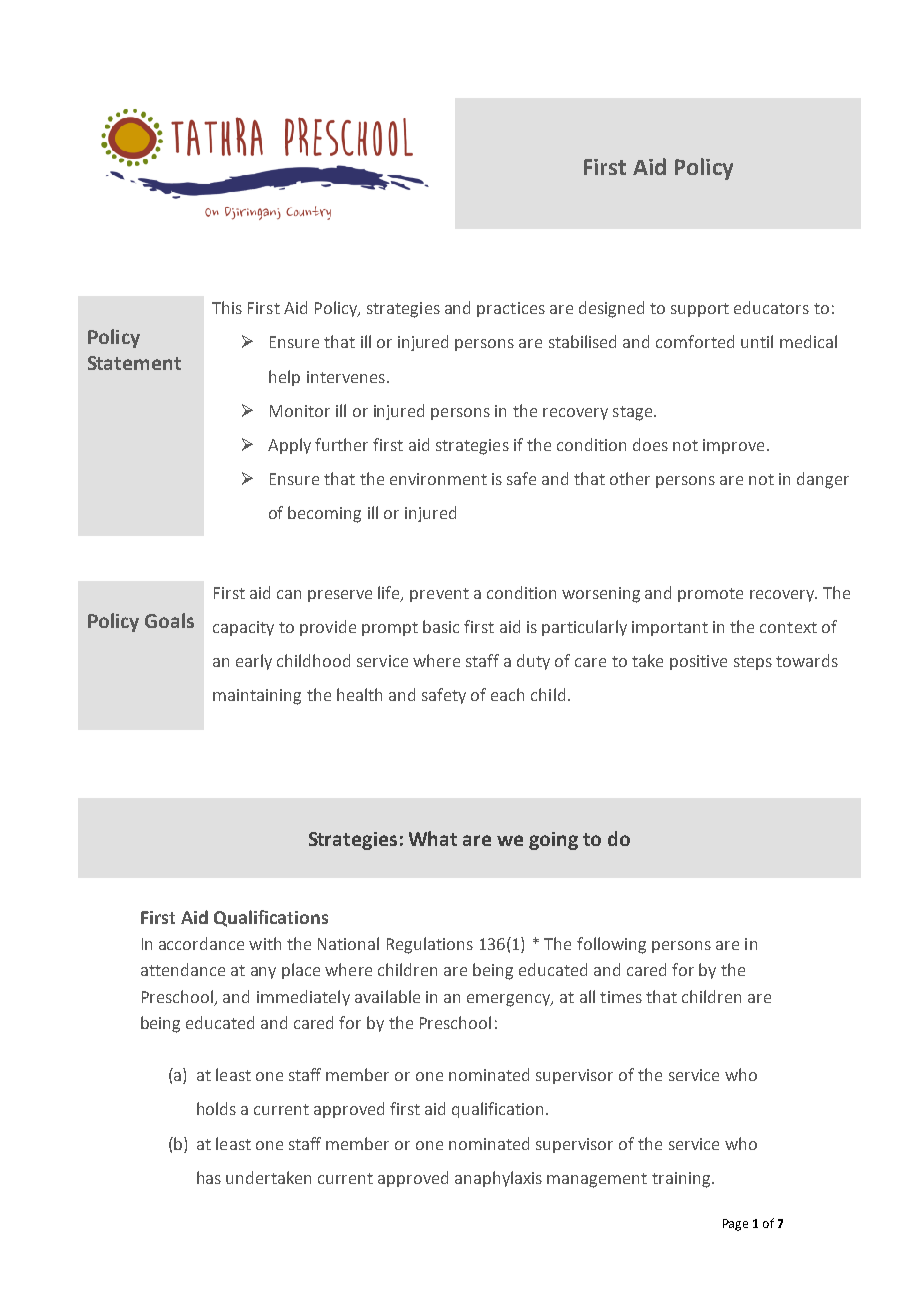  I want to click on each, so click(507, 694).
